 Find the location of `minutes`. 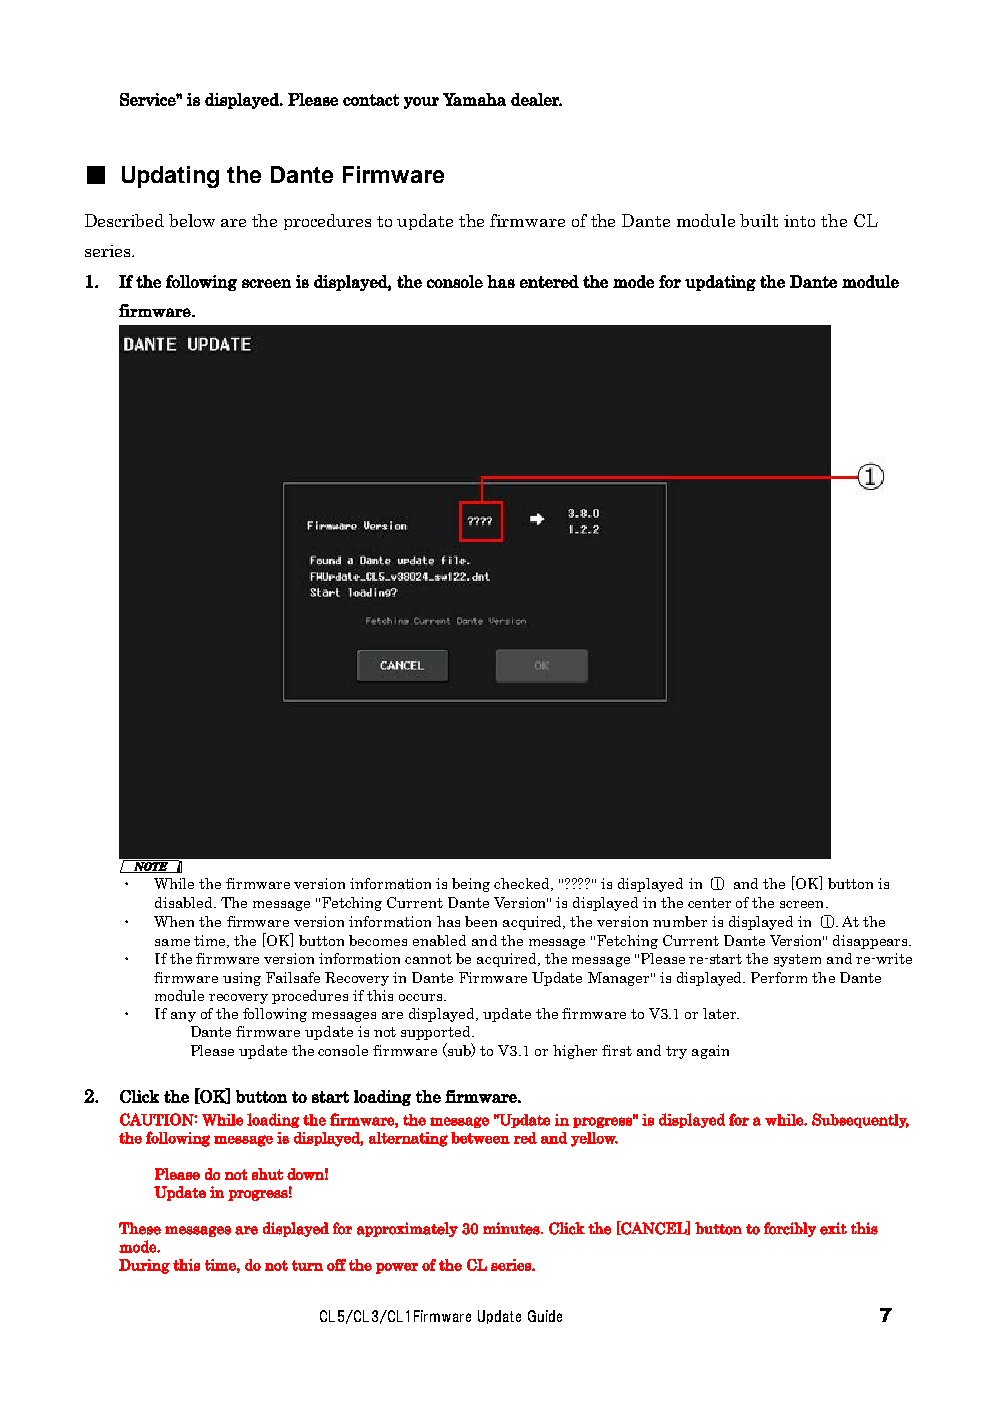

minutes is located at coordinates (512, 1228).
